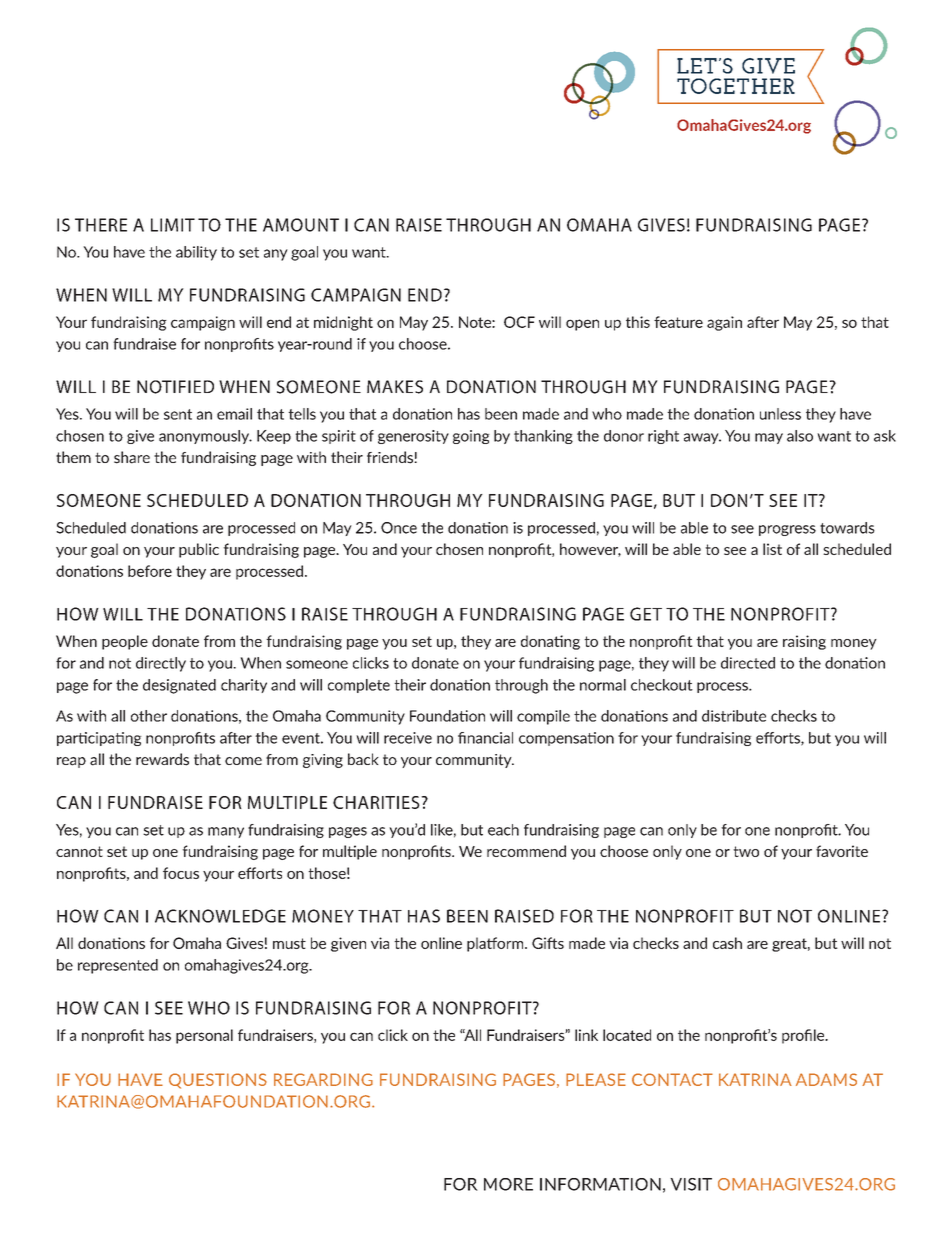  I want to click on donating, so click(550, 642).
